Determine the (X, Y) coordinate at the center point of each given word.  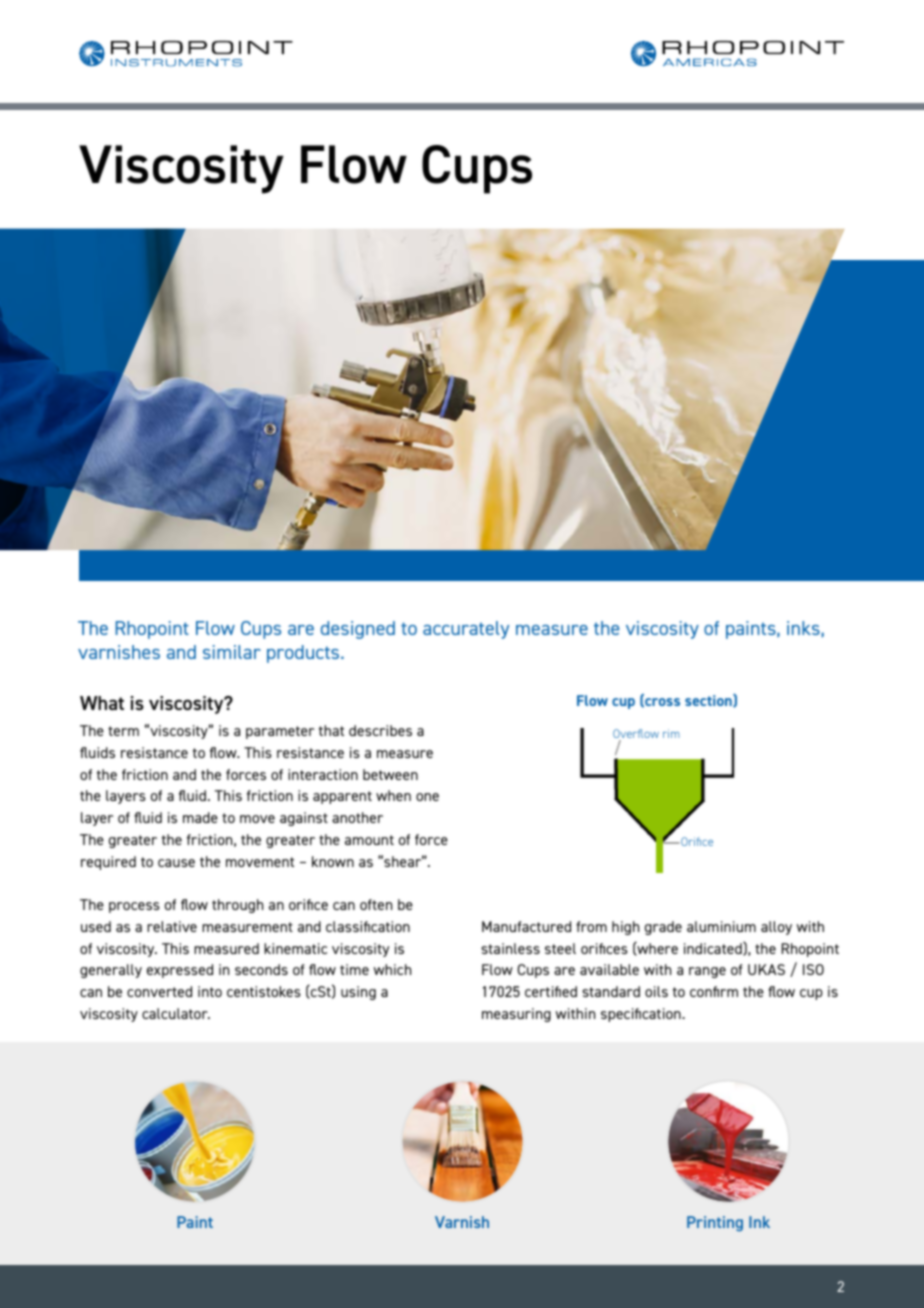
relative (172, 926)
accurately (466, 630)
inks (803, 628)
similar (232, 652)
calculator (176, 1013)
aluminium (721, 926)
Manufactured (526, 926)
